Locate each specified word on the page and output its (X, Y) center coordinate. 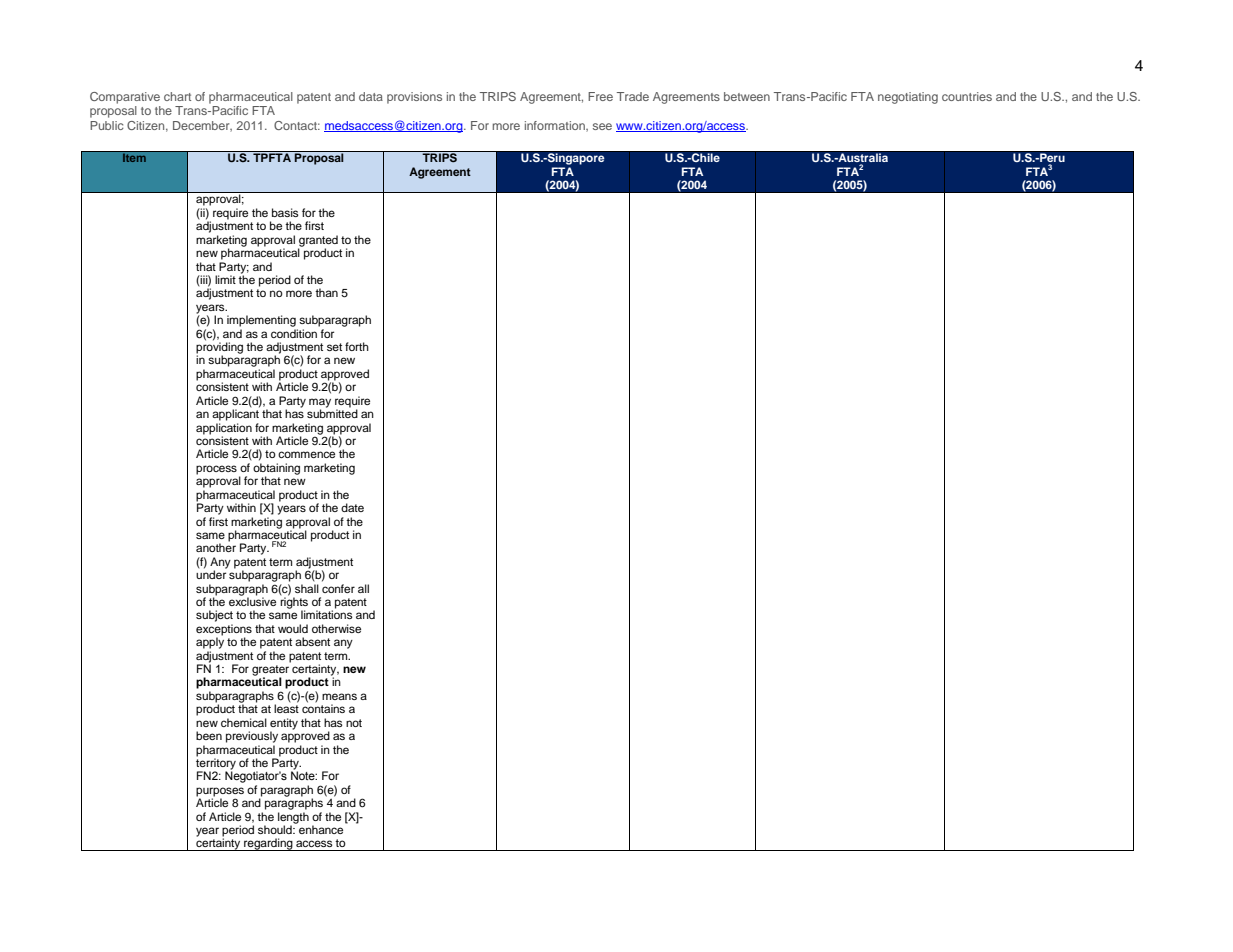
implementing (261, 321)
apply (210, 642)
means (339, 696)
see (602, 126)
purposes (220, 793)
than (326, 292)
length (293, 819)
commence (306, 454)
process (216, 470)
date (352, 507)
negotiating (908, 98)
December (202, 126)
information (556, 126)
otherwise (336, 628)
